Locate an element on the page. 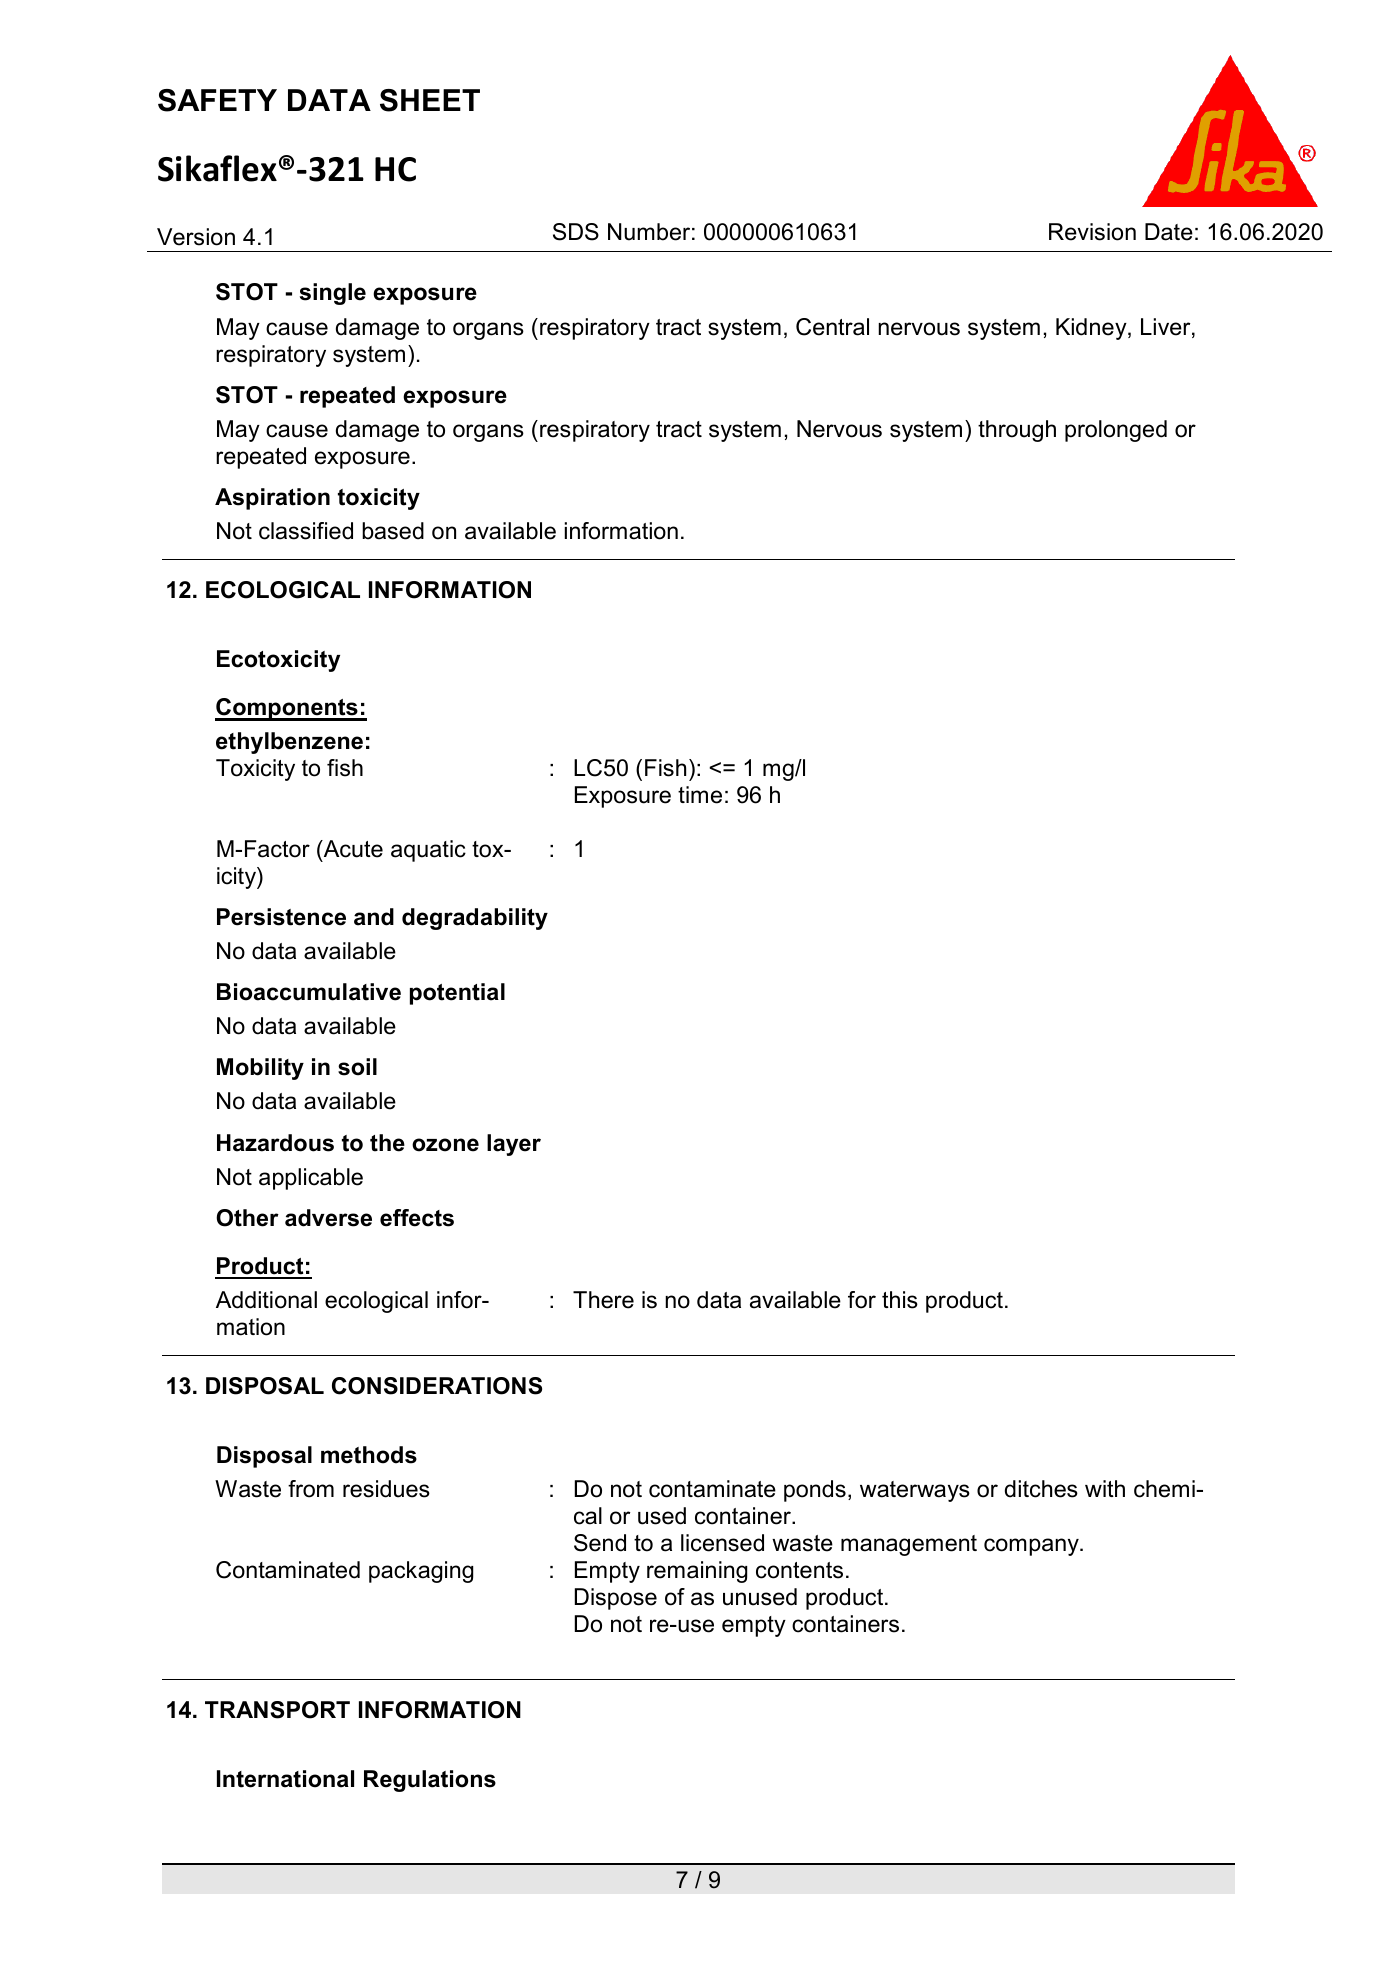 Image resolution: width=1397 pixels, height=1977 pixels. Persistence is located at coordinates (281, 917).
